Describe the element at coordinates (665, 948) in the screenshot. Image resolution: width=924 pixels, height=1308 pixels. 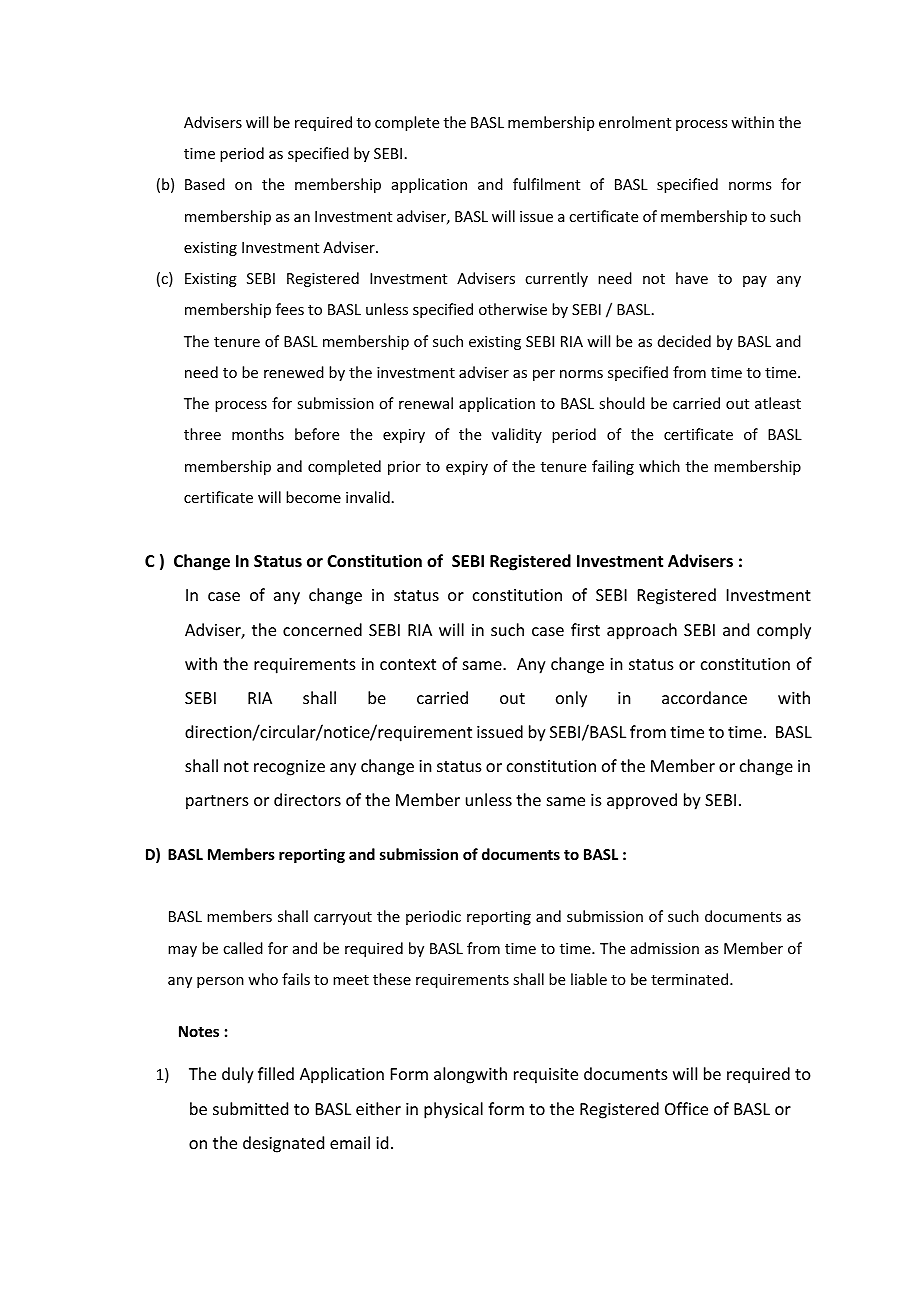
I see `admission` at that location.
